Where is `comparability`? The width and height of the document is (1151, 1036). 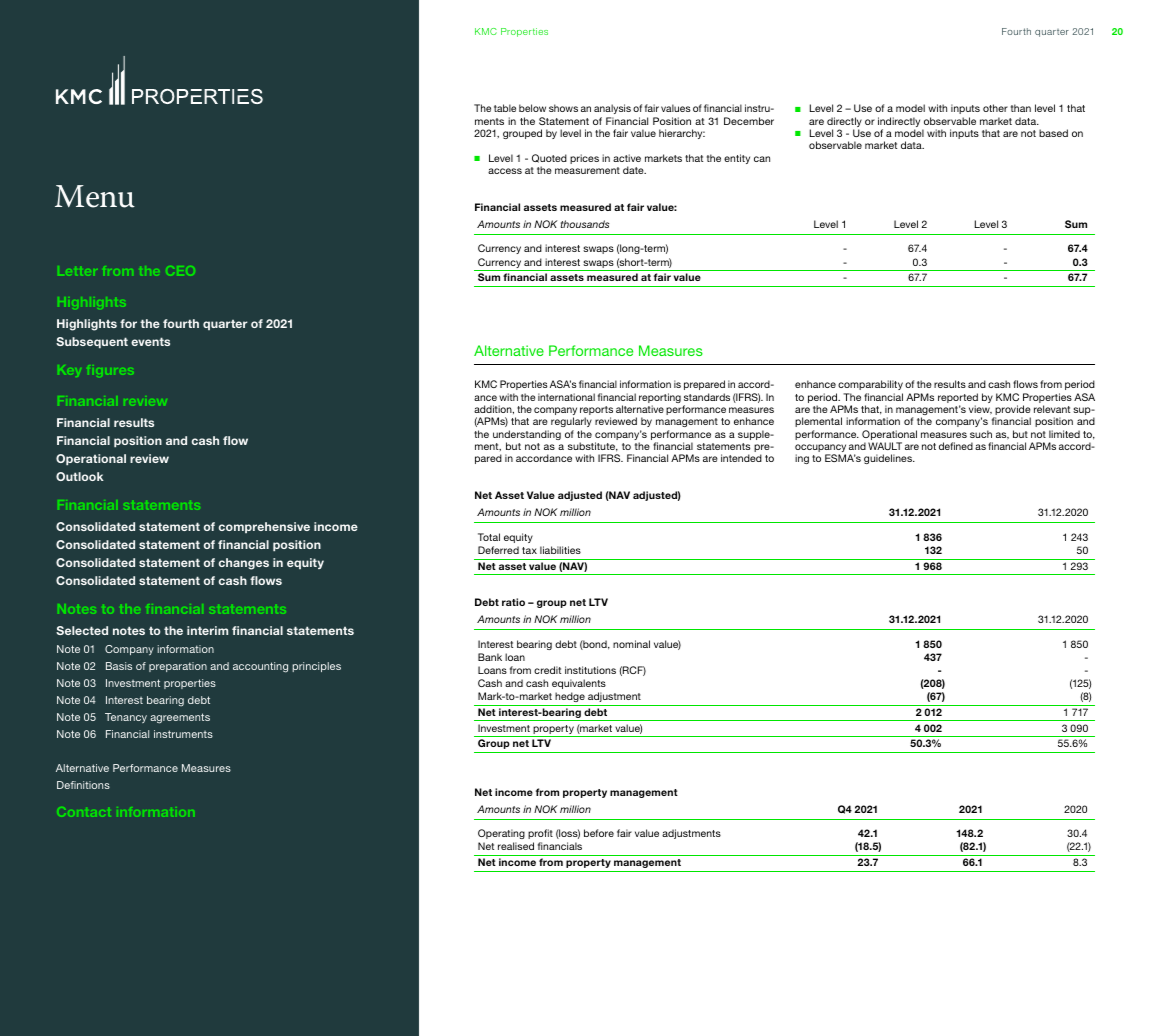
comparability is located at coordinates (870, 385).
